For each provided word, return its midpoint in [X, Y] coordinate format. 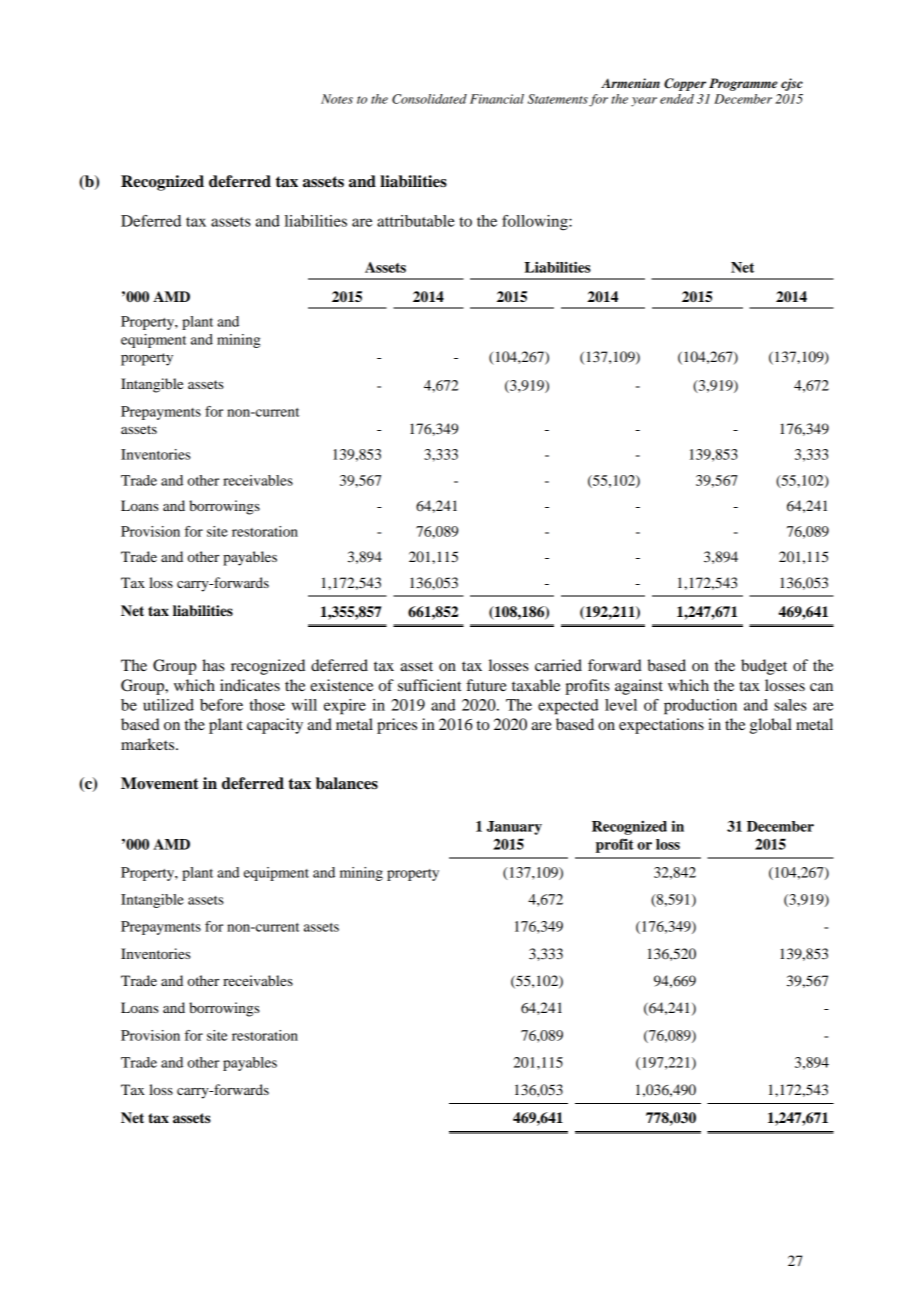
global [771, 726]
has [213, 665]
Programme [743, 84]
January [514, 828]
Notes [337, 99]
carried [558, 665]
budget [764, 667]
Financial [497, 99]
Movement [160, 783]
